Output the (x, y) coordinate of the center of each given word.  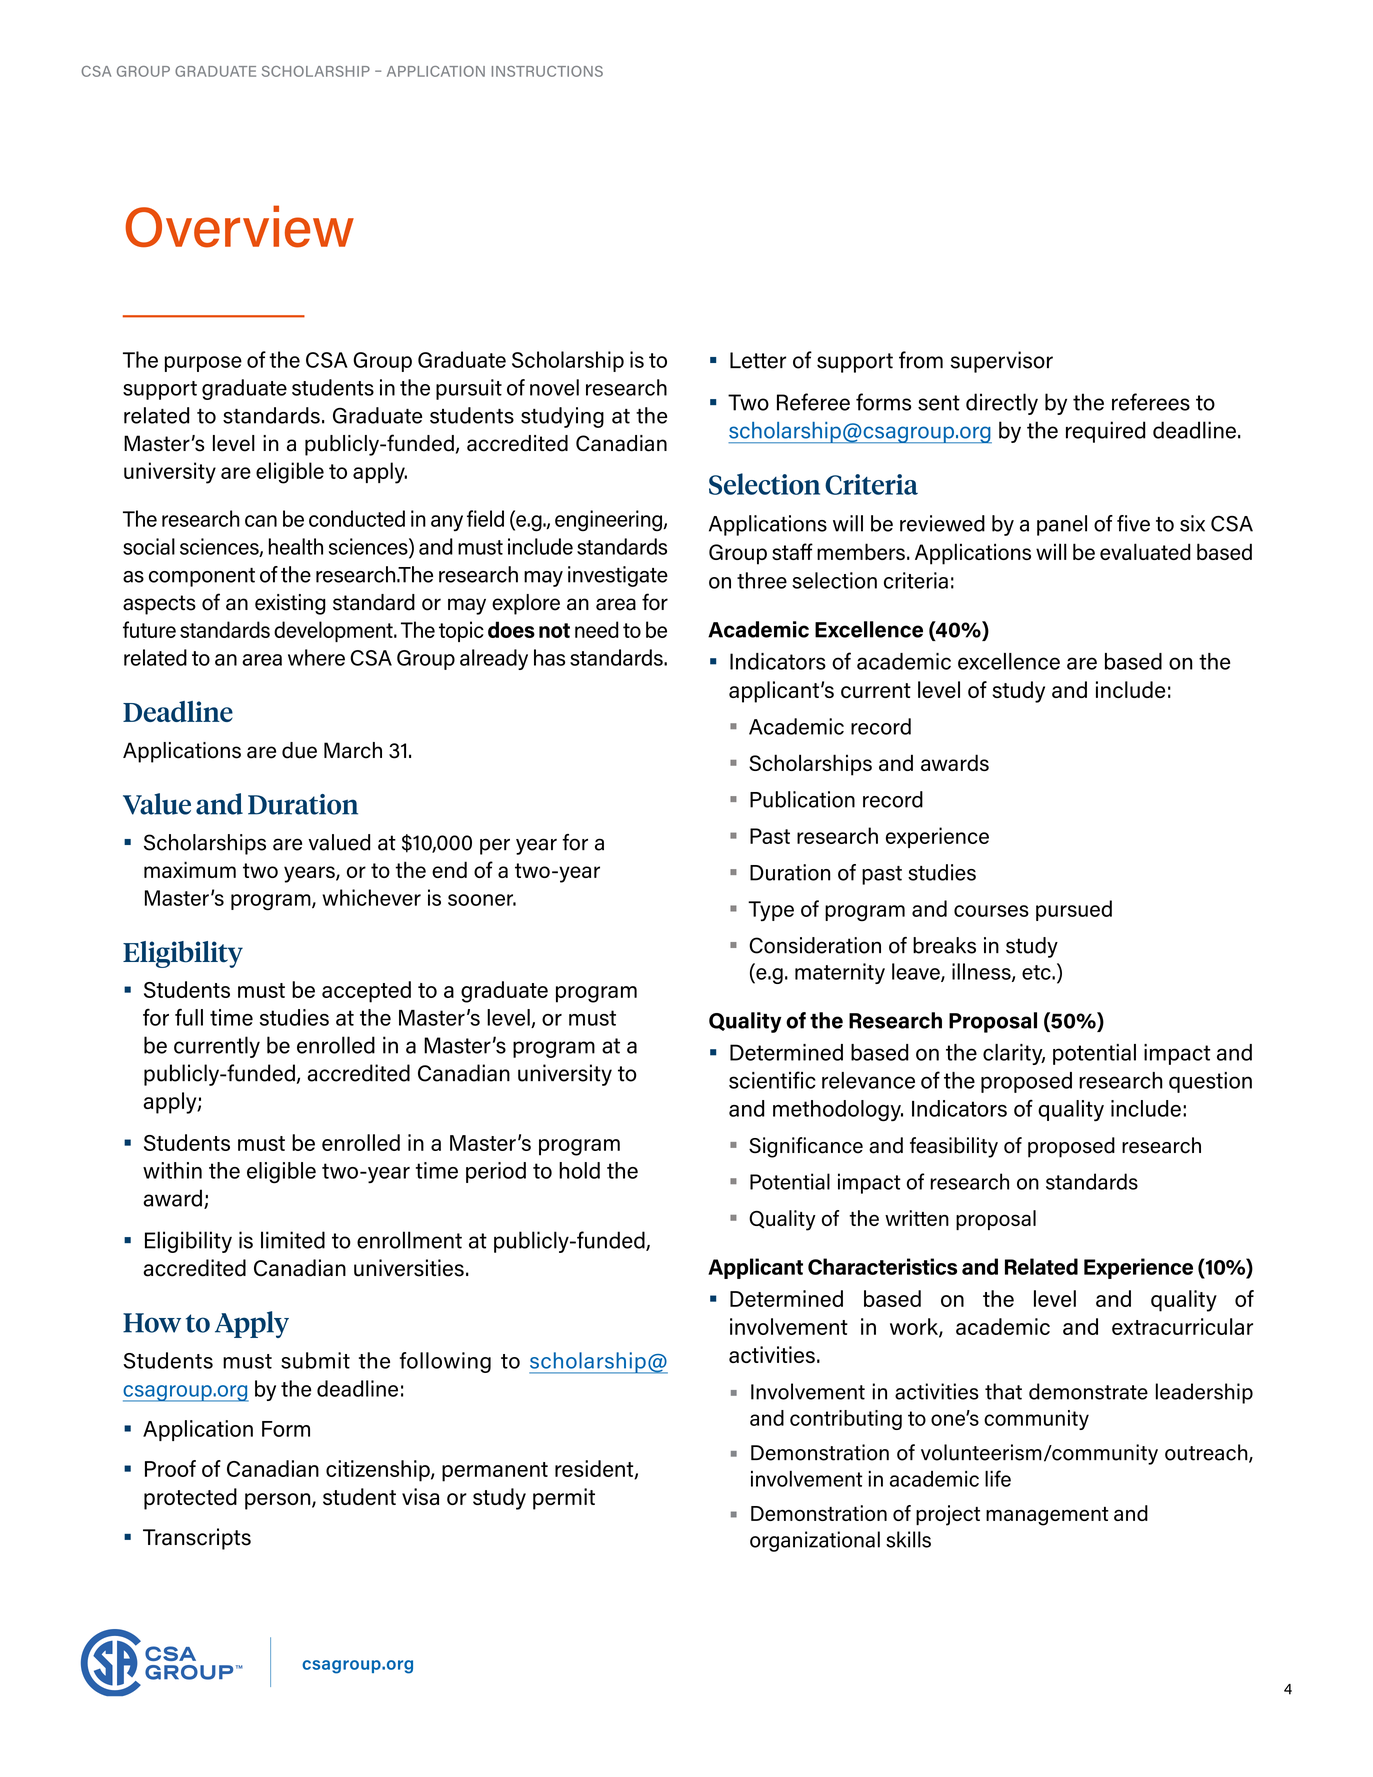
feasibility (954, 1147)
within (172, 1170)
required (1106, 432)
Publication (802, 799)
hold (579, 1170)
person (279, 1501)
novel (554, 387)
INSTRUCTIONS (547, 71)
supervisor (1002, 362)
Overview (239, 226)
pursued (1074, 910)
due (299, 750)
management (1047, 1516)
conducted (357, 518)
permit (564, 1499)
